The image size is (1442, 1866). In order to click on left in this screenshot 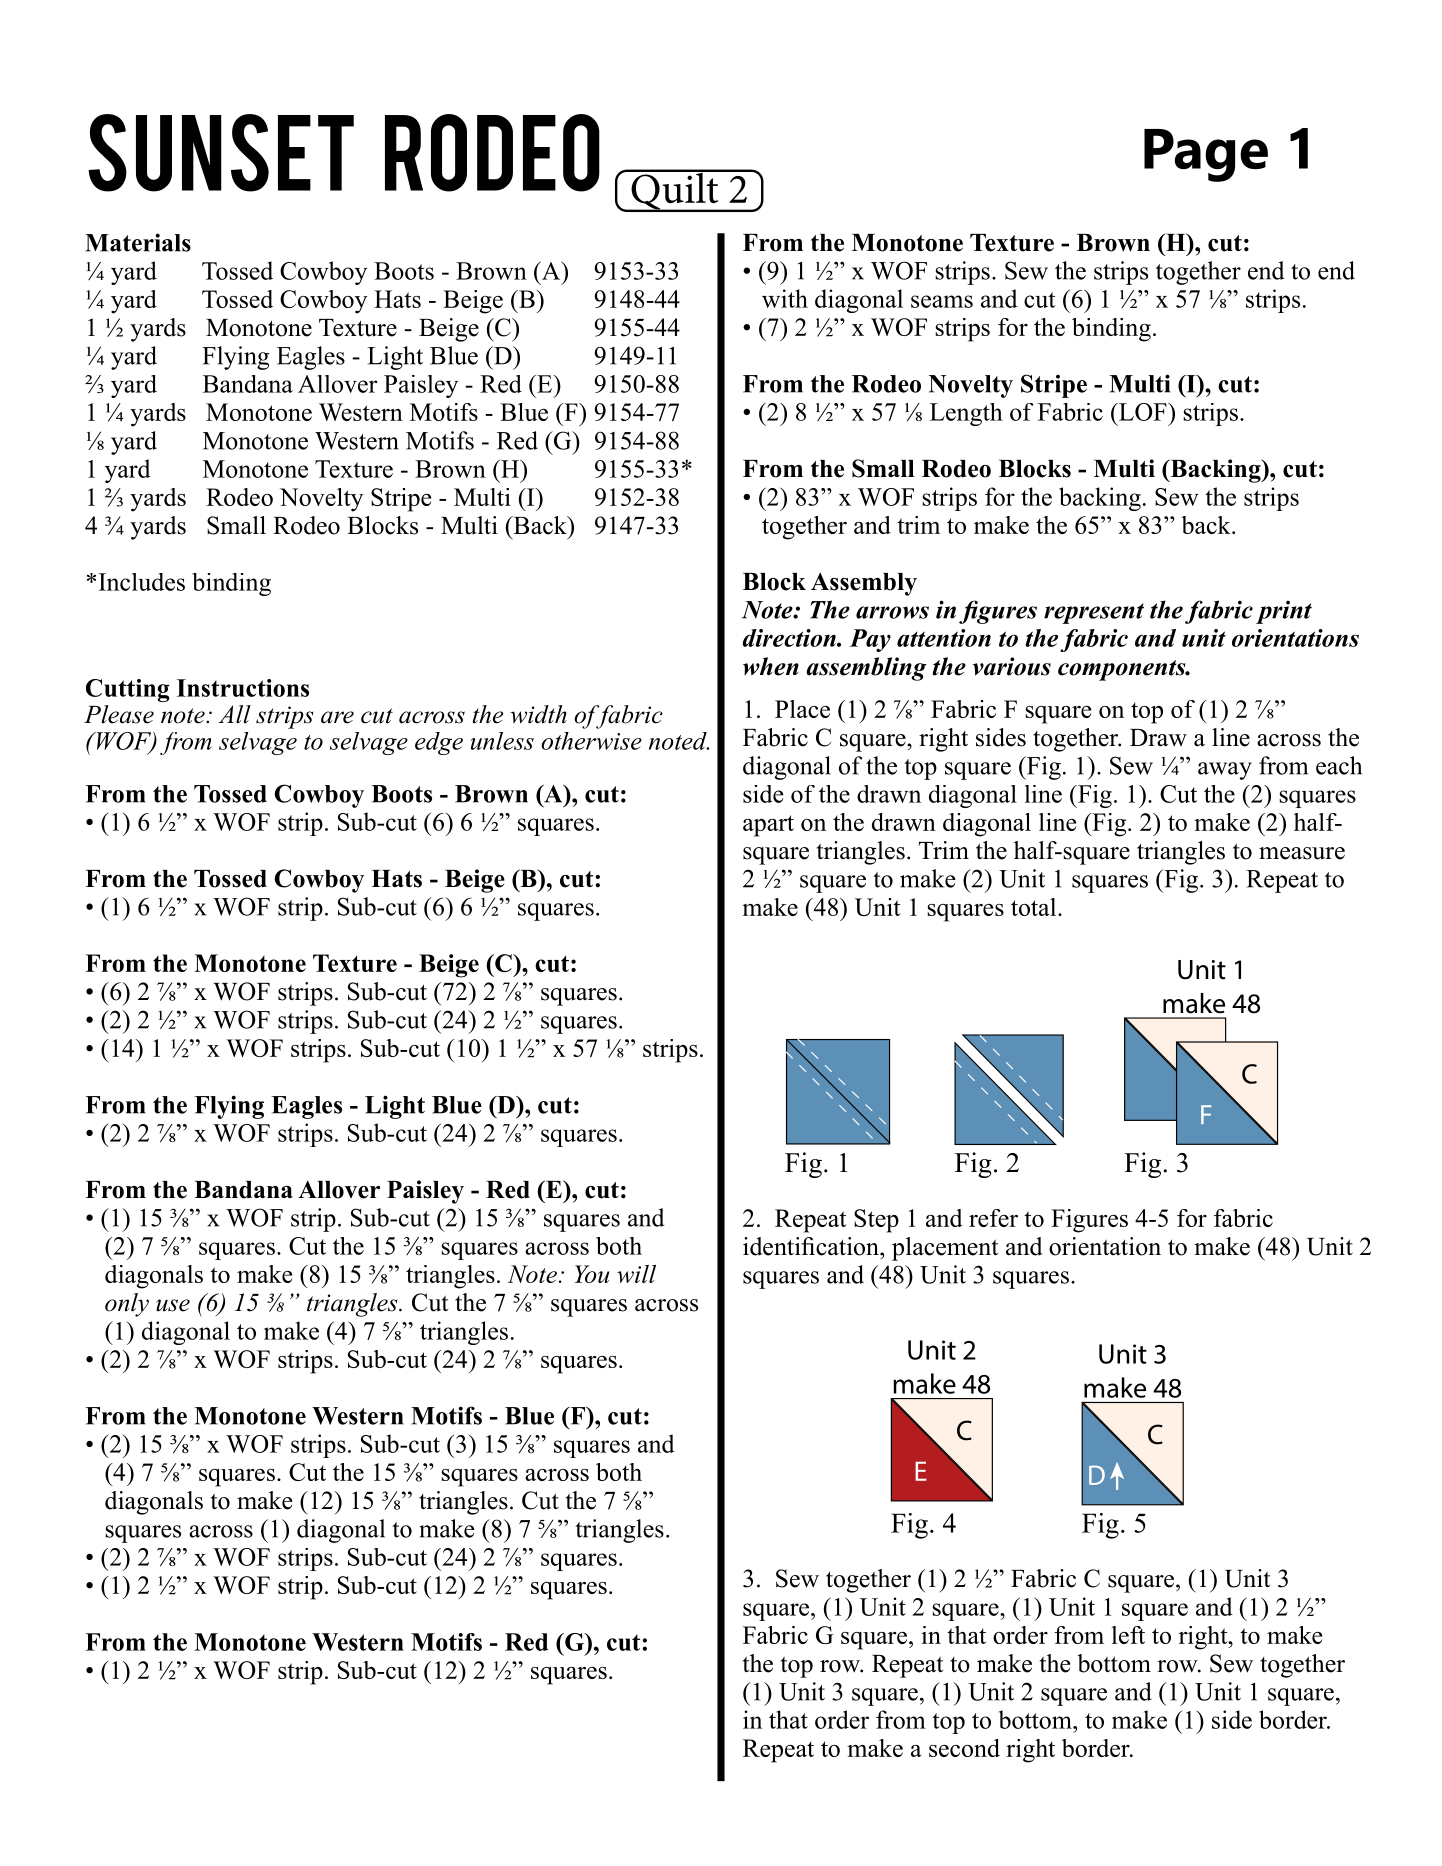, I will do `click(1128, 1635)`.
